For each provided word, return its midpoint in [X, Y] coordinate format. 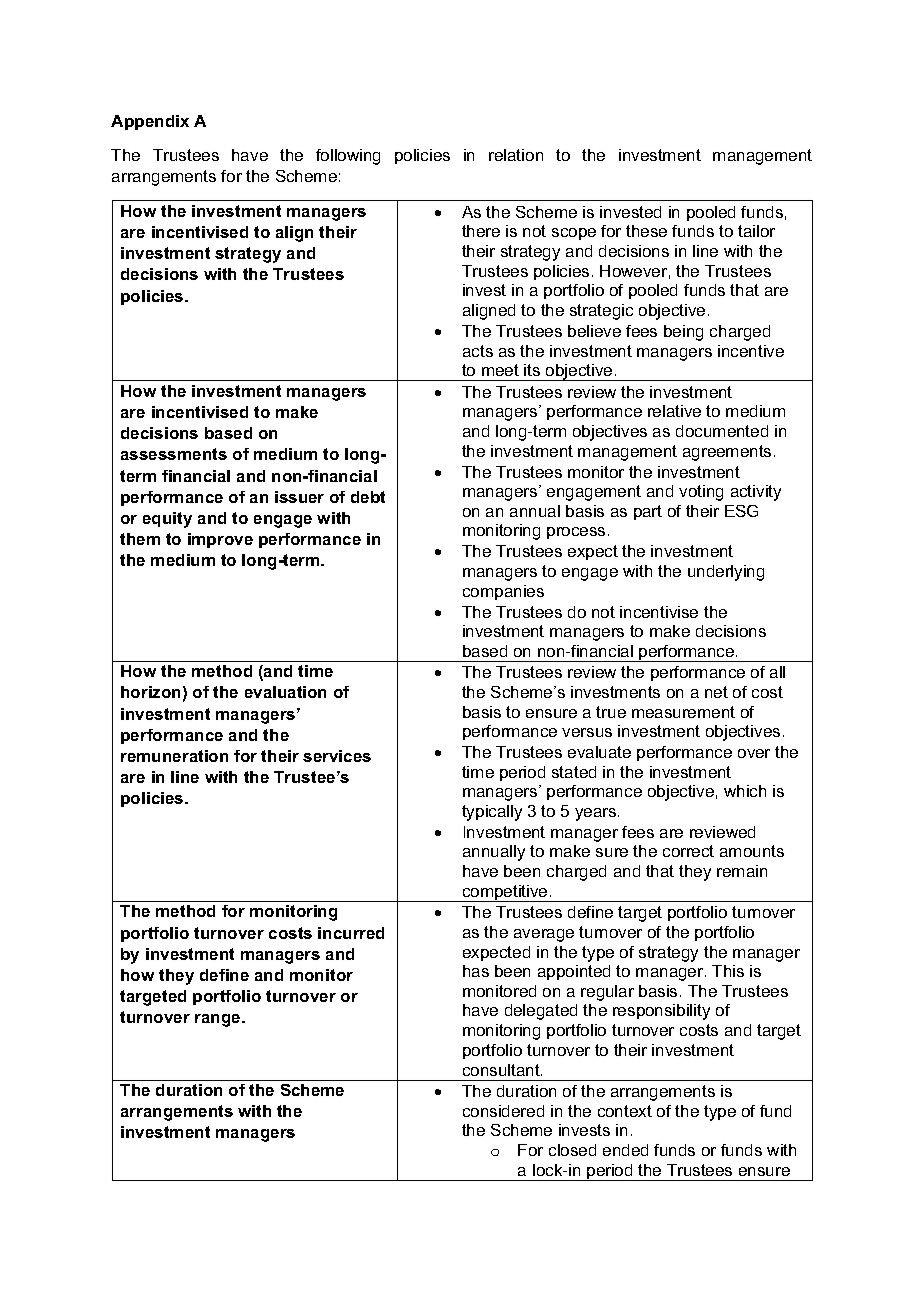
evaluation [285, 692]
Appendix [150, 122]
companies [503, 592]
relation [516, 155]
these [646, 231]
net [716, 692]
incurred [351, 933]
